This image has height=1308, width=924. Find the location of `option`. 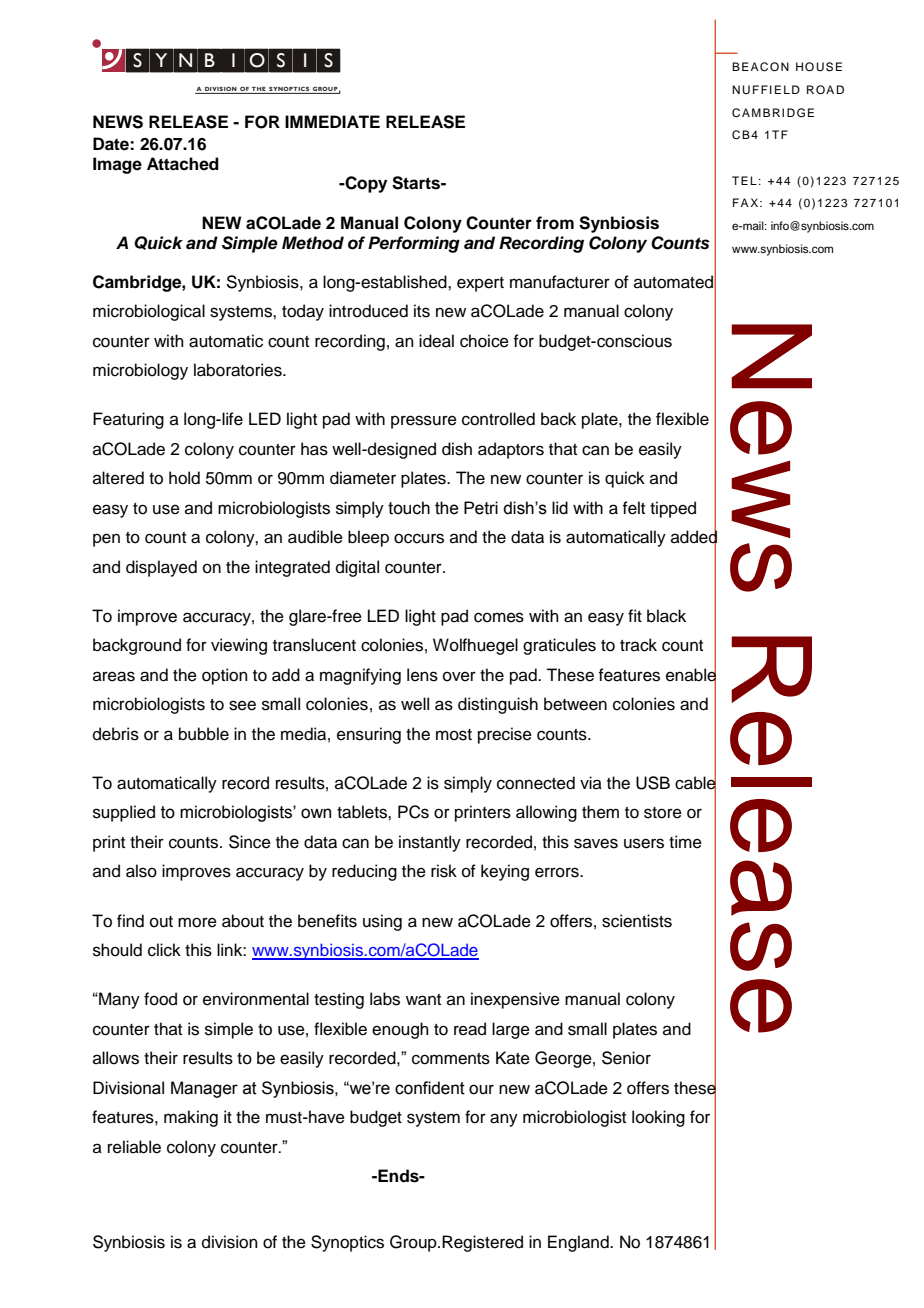

option is located at coordinates (225, 676).
